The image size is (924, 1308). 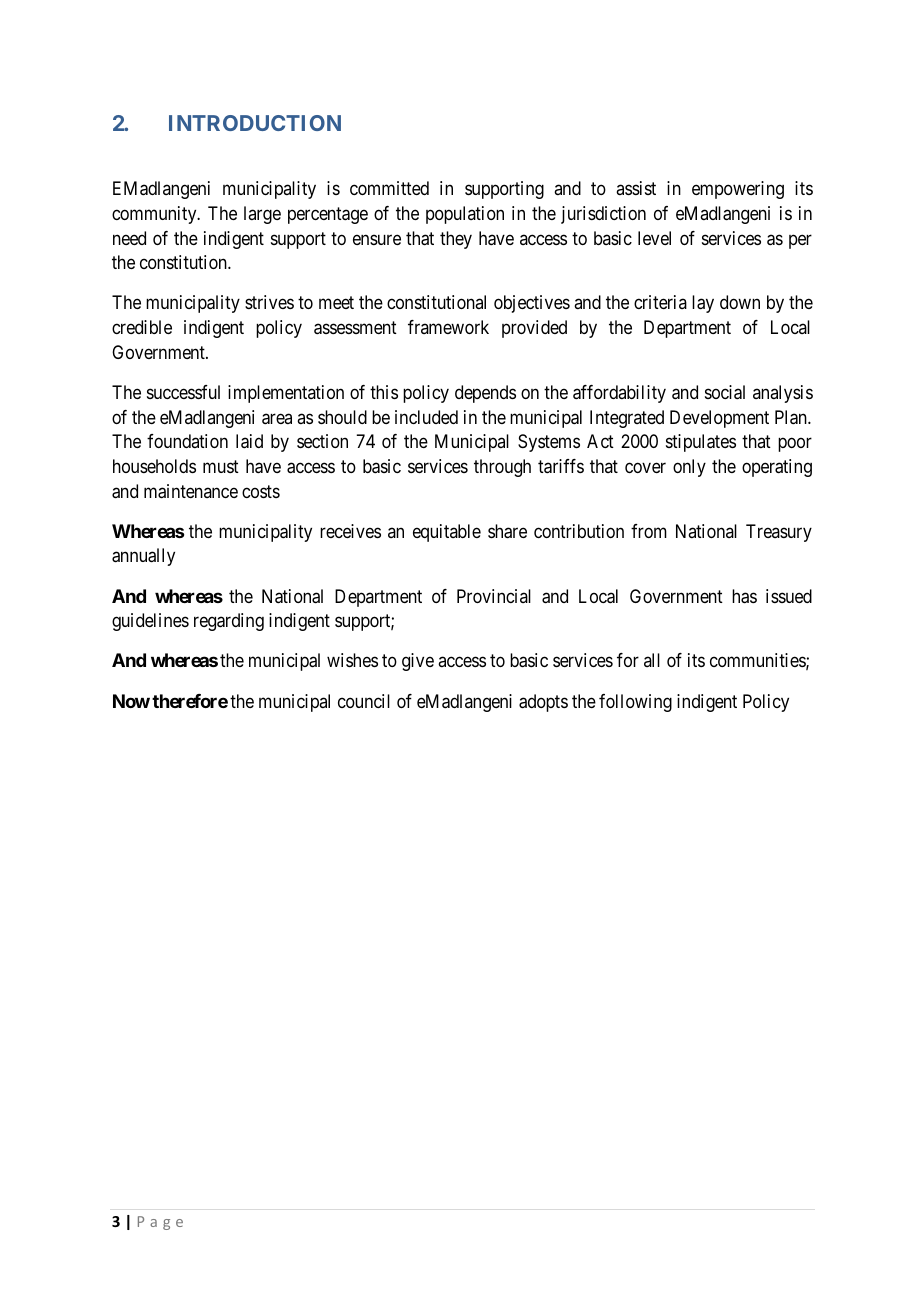 I want to click on Development, so click(x=719, y=419).
